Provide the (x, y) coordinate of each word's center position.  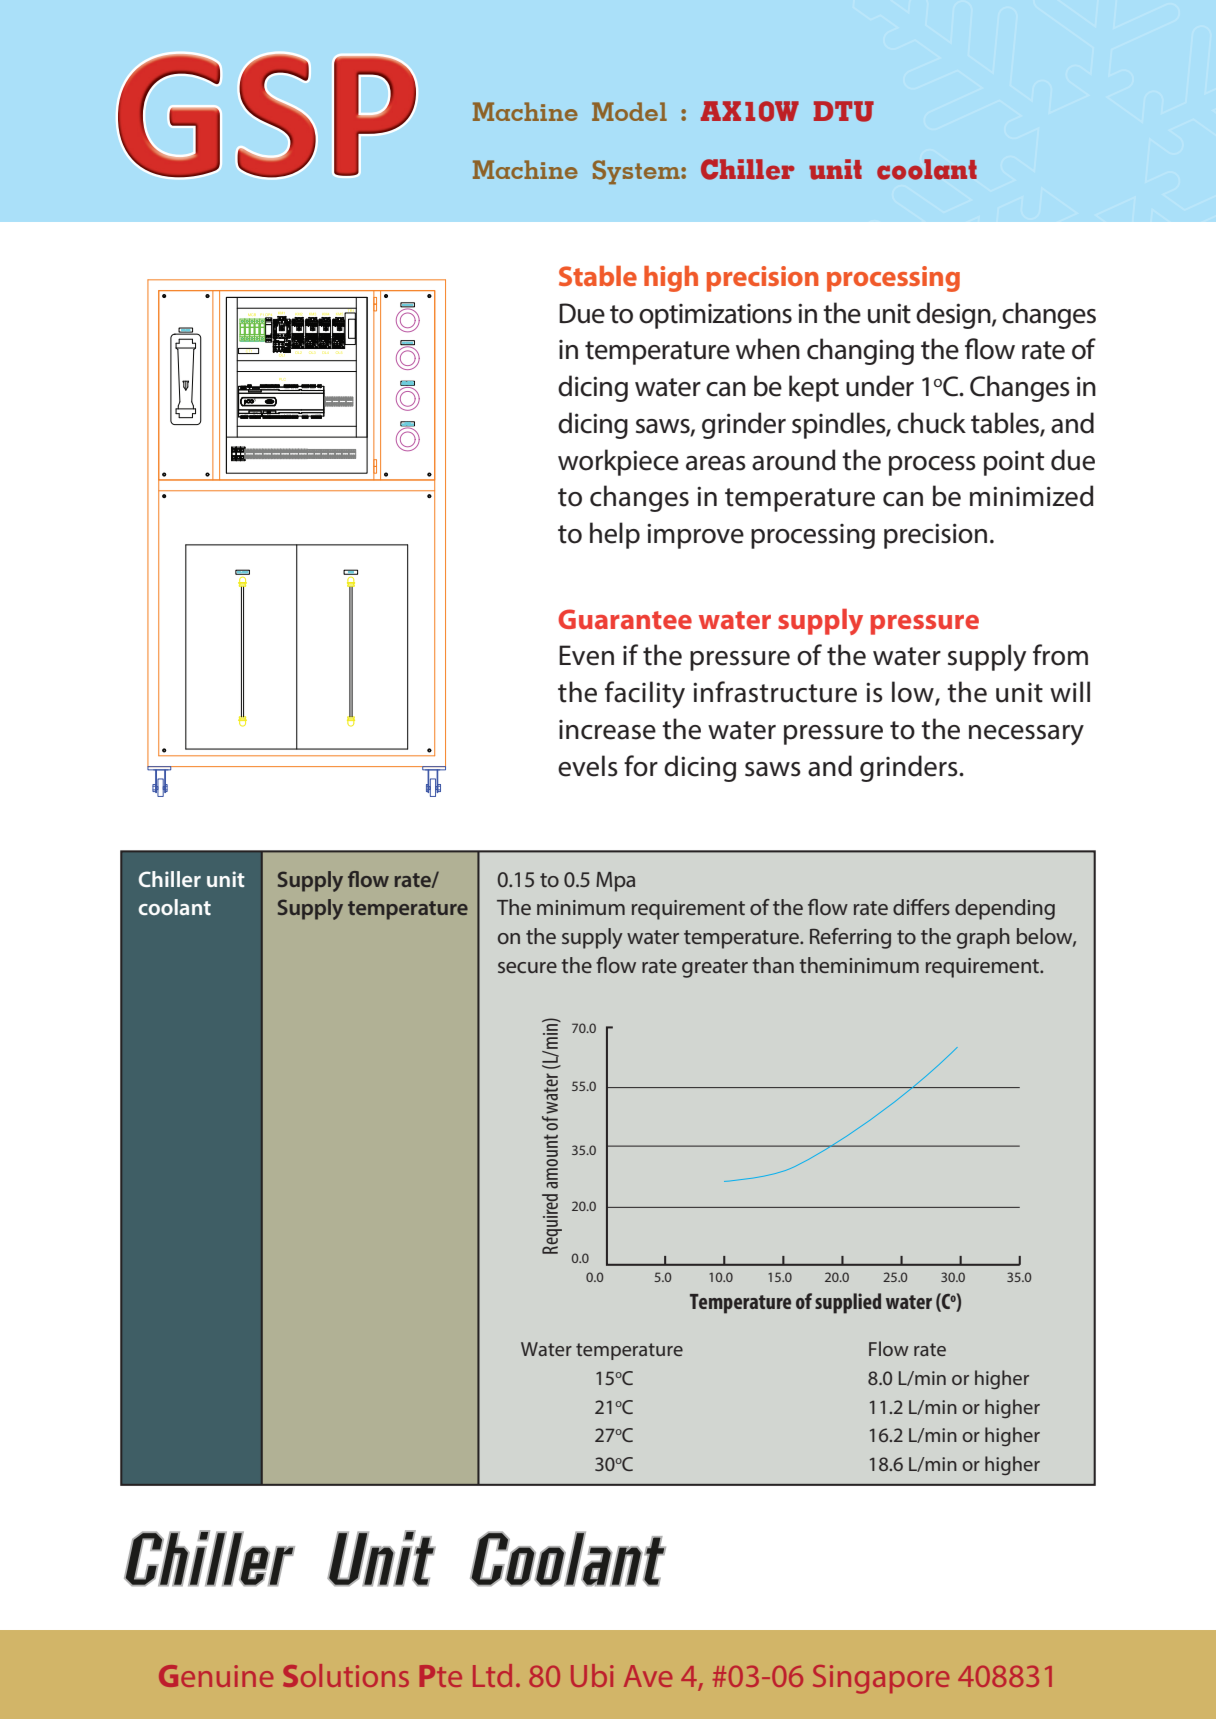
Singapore (881, 1679)
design (954, 315)
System (637, 172)
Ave (648, 1676)
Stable (598, 276)
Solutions (346, 1675)
